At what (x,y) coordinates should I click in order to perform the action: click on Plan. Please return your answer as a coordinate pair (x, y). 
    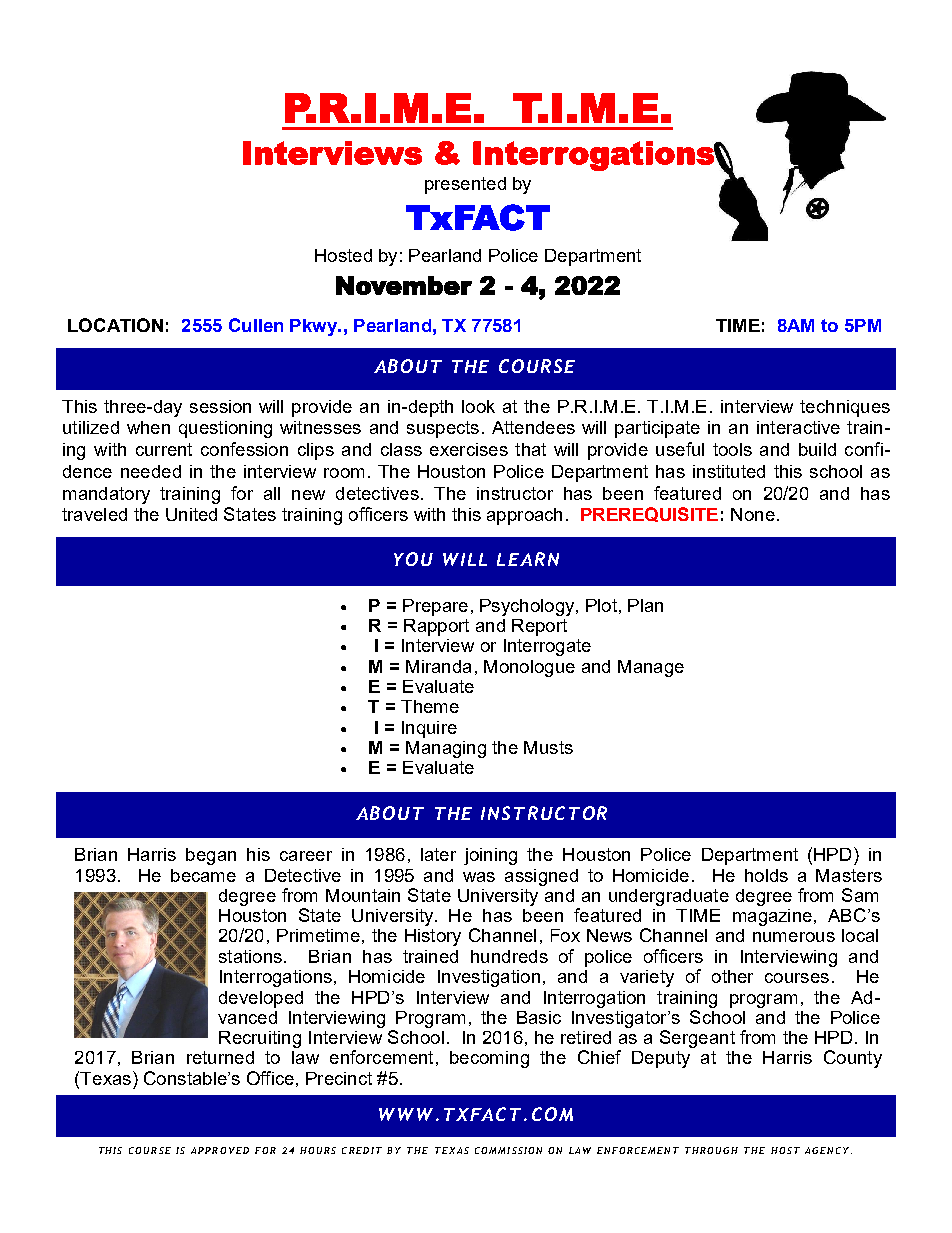
    Looking at the image, I should click on (645, 605).
